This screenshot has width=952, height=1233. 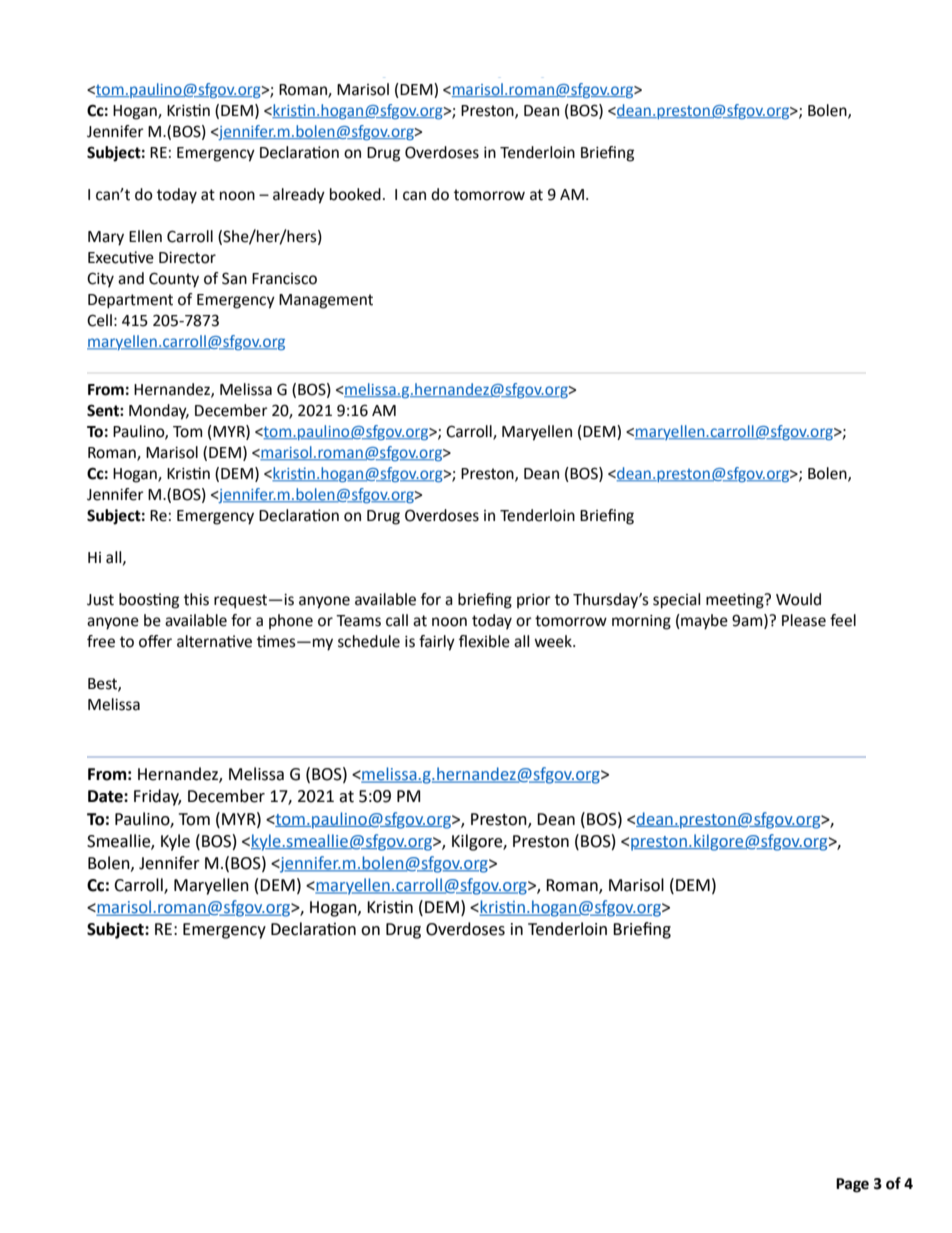 What do you see at coordinates (437, 643) in the screenshot?
I see `fairly` at bounding box center [437, 643].
